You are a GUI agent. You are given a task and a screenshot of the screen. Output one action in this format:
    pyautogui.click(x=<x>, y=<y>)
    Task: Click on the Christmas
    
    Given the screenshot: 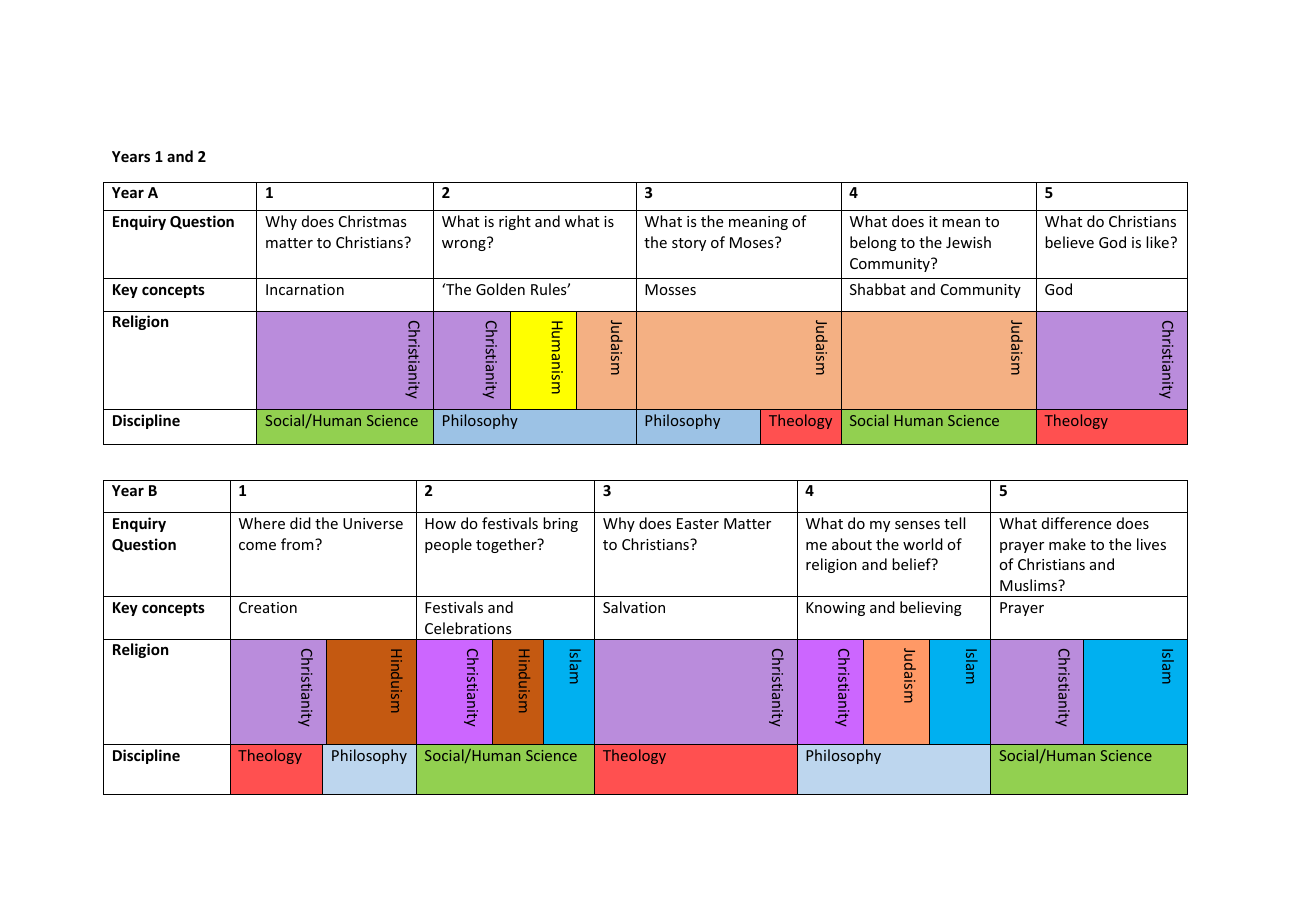 What is the action you would take?
    pyautogui.click(x=372, y=221)
